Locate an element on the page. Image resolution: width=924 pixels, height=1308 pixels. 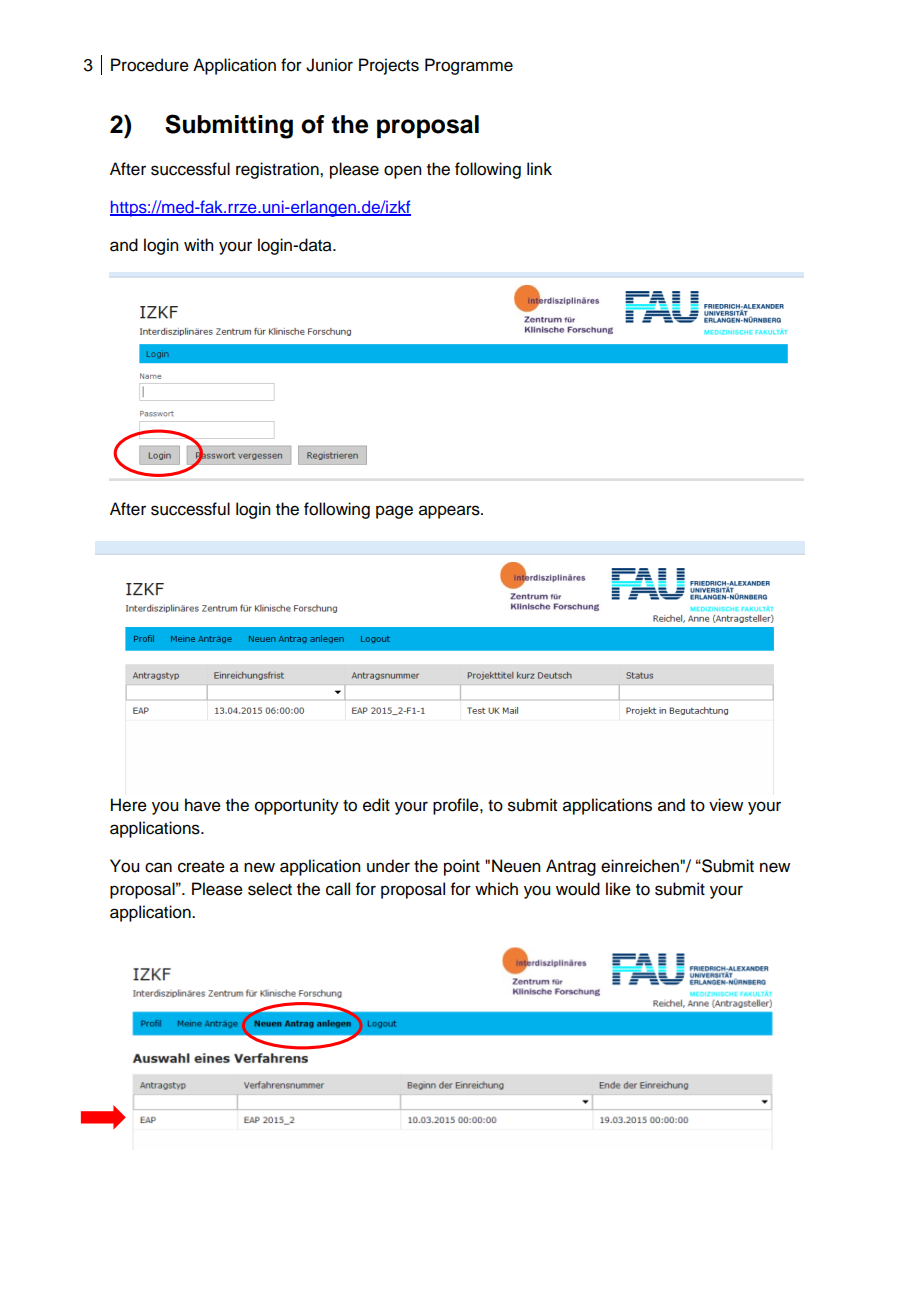
with is located at coordinates (198, 244).
